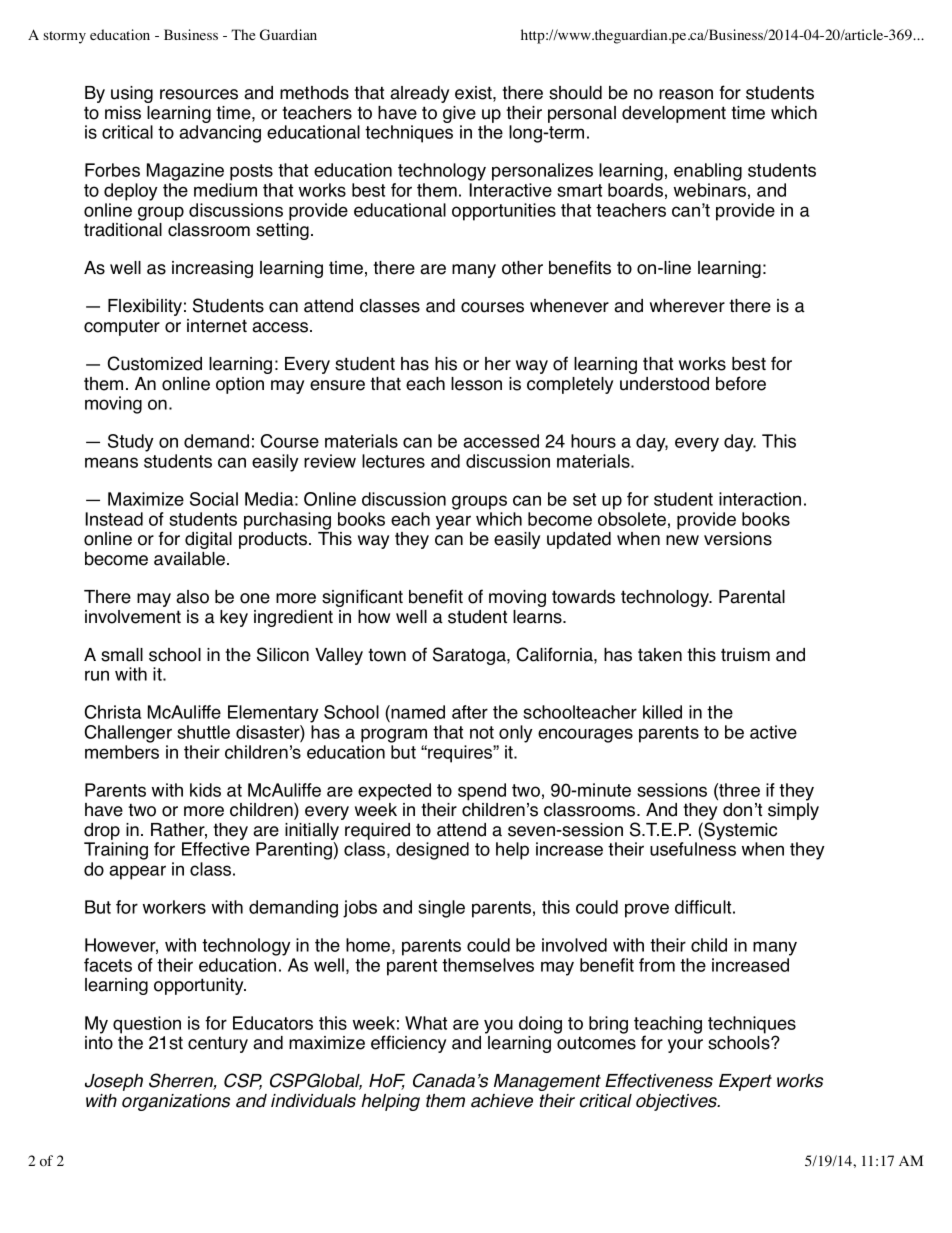 The width and height of the screenshot is (952, 1233). What do you see at coordinates (132, 94) in the screenshot?
I see `using` at bounding box center [132, 94].
